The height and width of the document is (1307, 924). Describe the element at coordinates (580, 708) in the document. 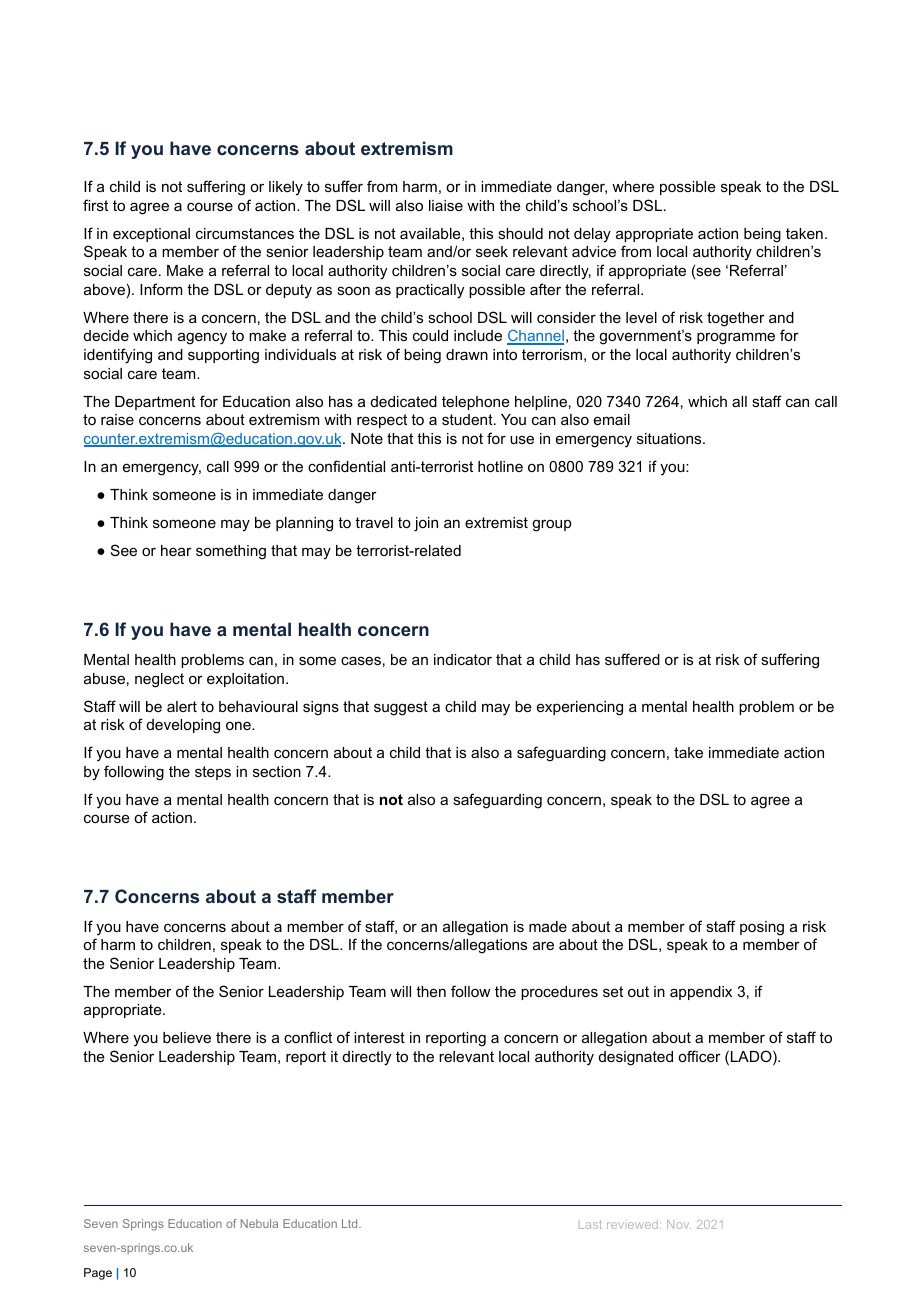

I see `experiencing` at that location.
